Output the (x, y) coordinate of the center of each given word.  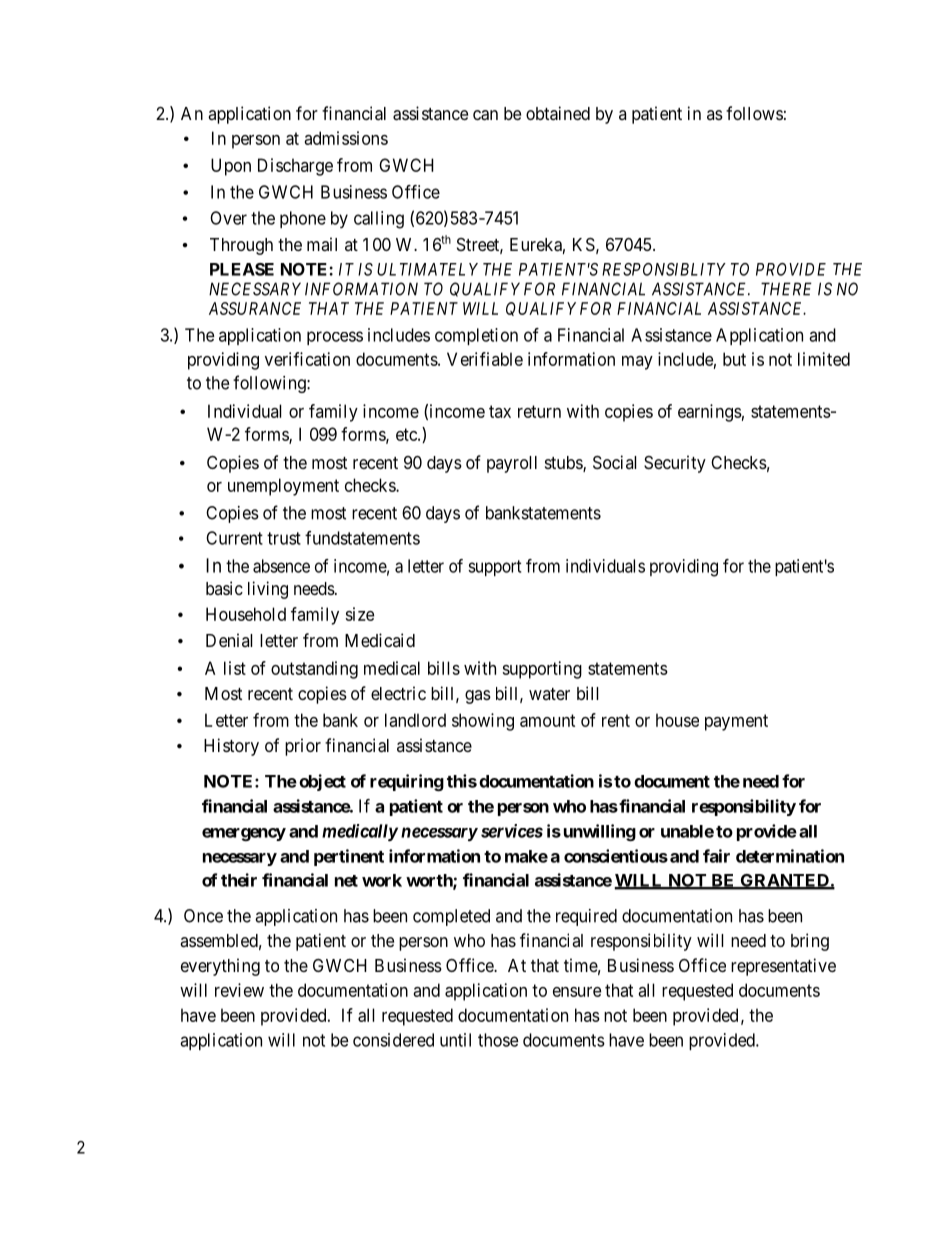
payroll (512, 464)
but (734, 359)
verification (307, 359)
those (498, 1040)
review (239, 990)
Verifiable (485, 359)
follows (754, 113)
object (322, 782)
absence (281, 566)
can (485, 115)
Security (675, 464)
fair (716, 856)
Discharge (295, 167)
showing (483, 722)
